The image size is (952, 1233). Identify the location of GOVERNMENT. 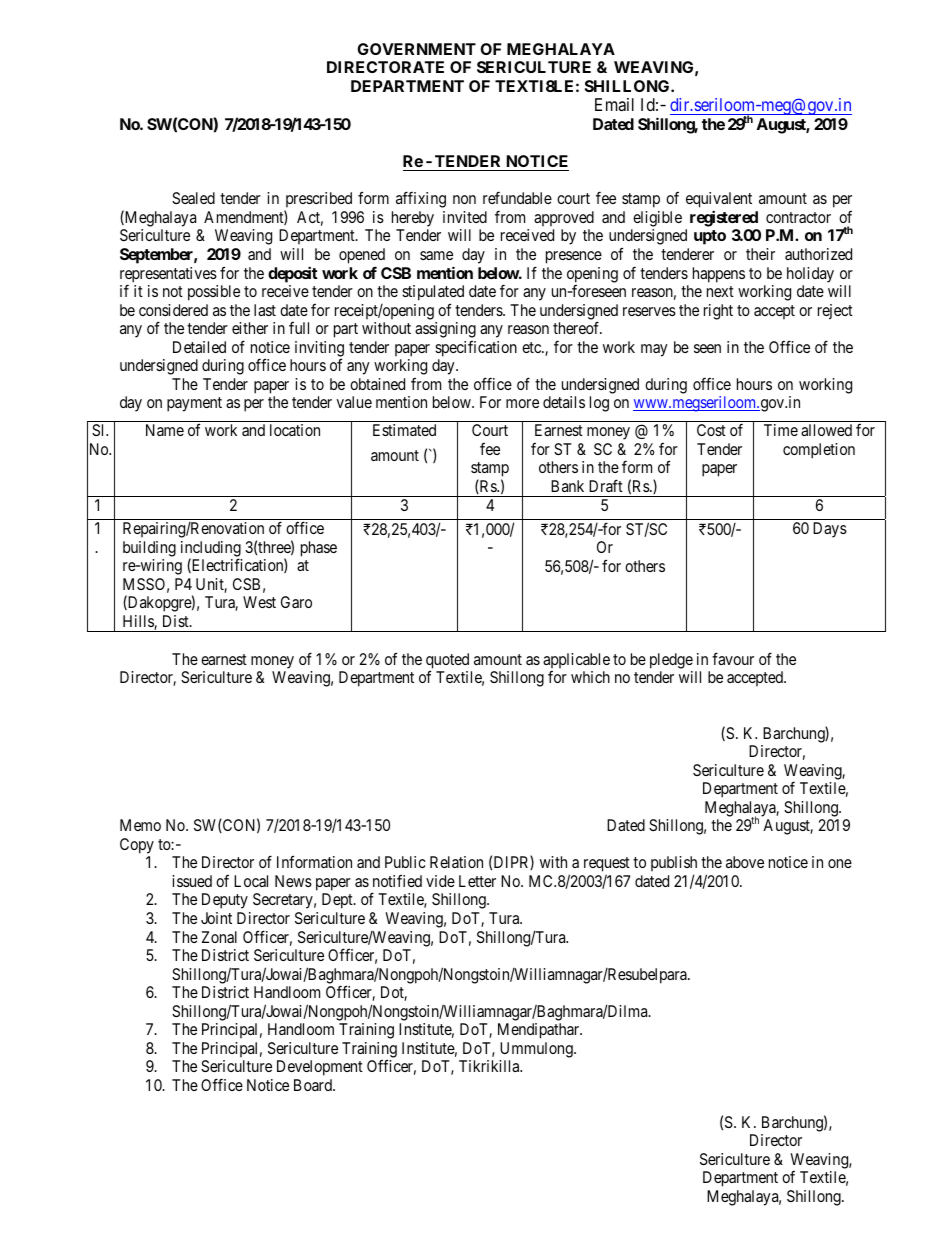
(416, 49).
